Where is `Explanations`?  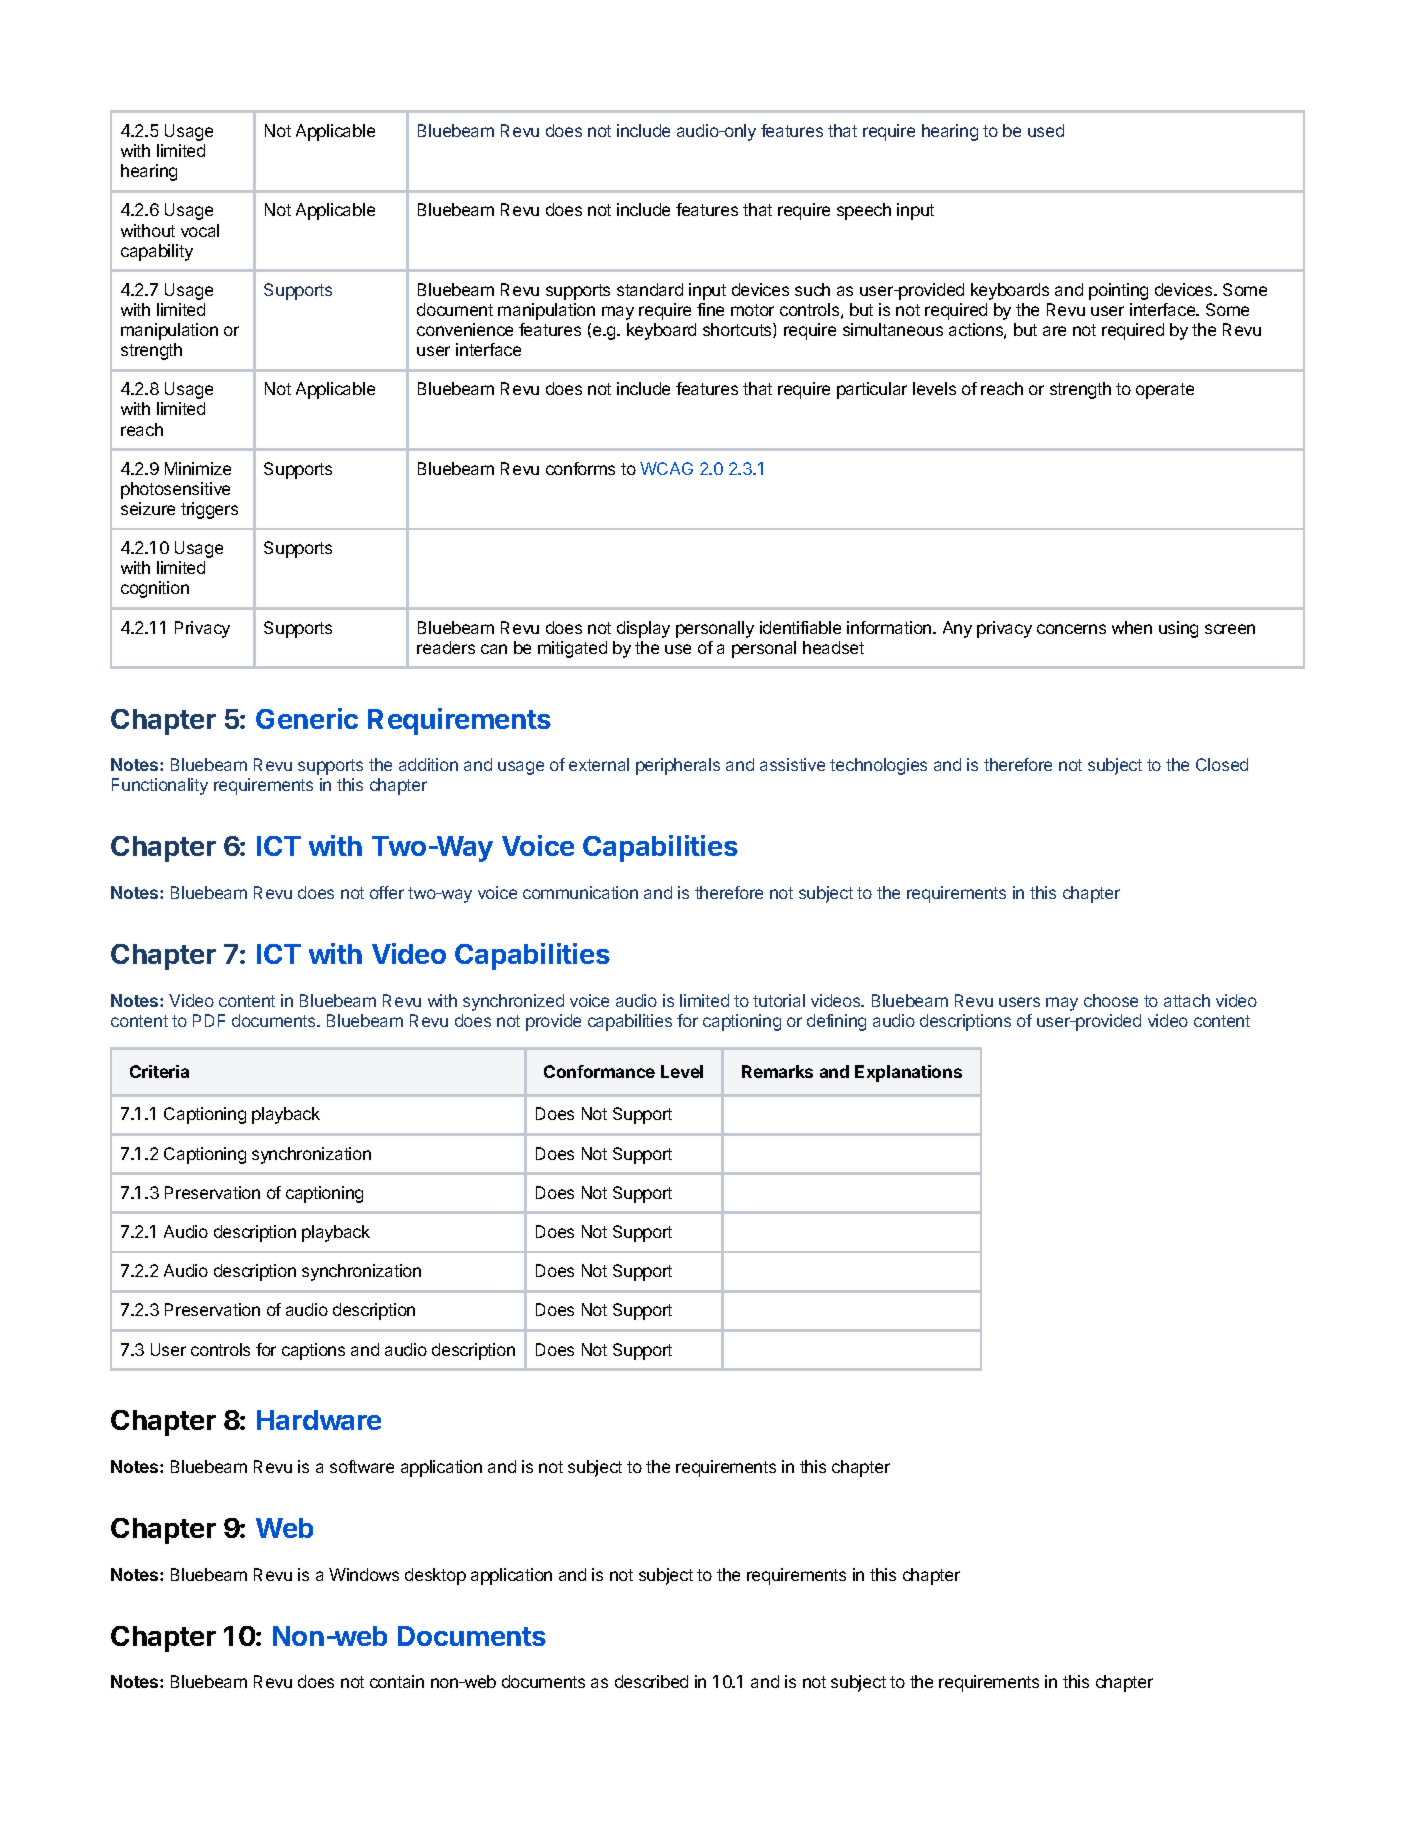
Explanations is located at coordinates (908, 1073).
